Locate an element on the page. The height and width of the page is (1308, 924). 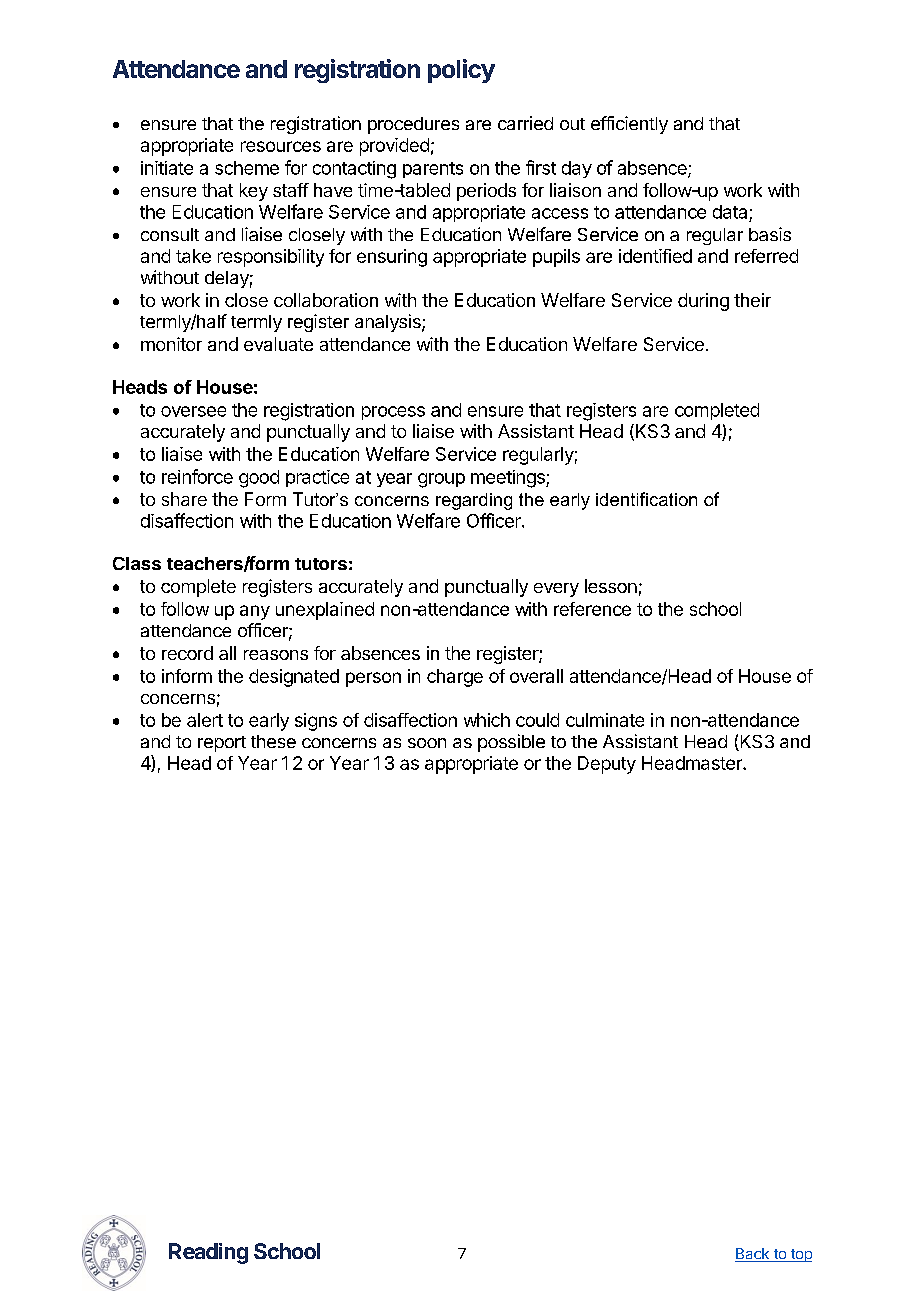
charge is located at coordinates (455, 678).
